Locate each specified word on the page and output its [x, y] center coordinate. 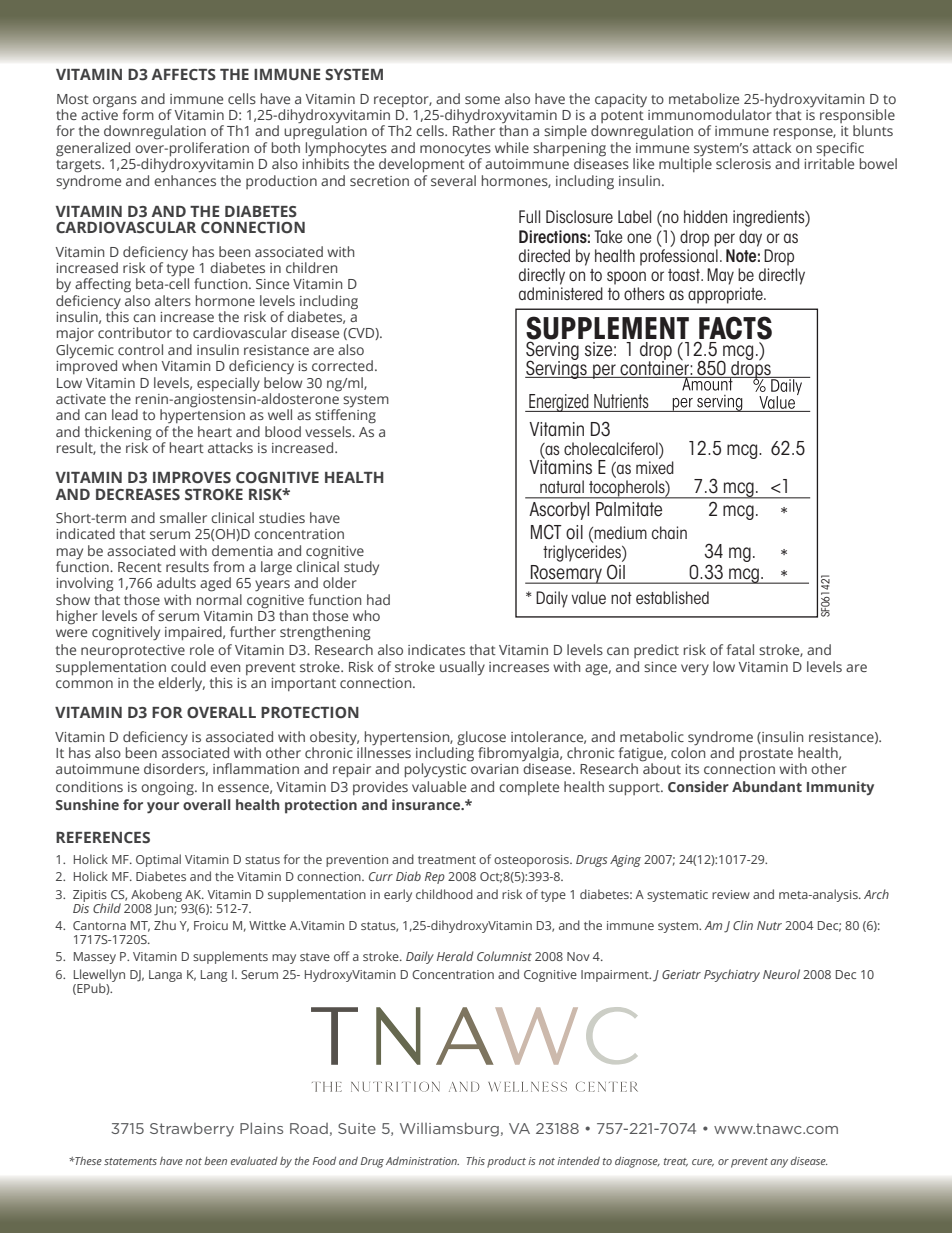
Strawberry [192, 1130]
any [779, 1163]
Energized [559, 403]
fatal [740, 649]
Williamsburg [449, 1129]
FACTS [734, 329]
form [138, 114]
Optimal [158, 860]
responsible [857, 117]
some [482, 100]
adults [176, 582]
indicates [436, 649]
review [731, 894]
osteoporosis [532, 861]
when [139, 365]
